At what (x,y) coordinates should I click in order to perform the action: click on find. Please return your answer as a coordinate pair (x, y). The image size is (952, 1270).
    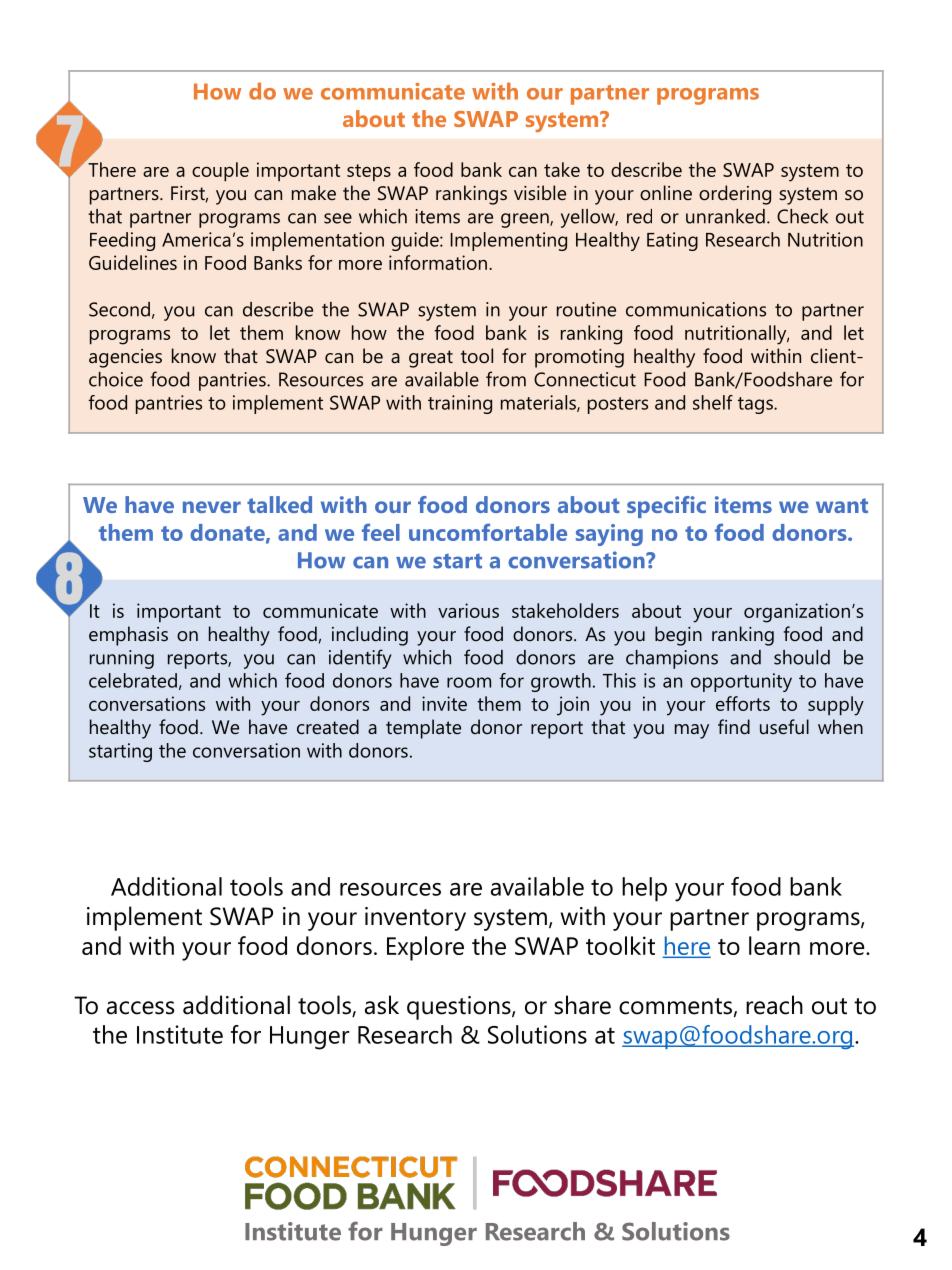
    Looking at the image, I should click on (734, 726).
